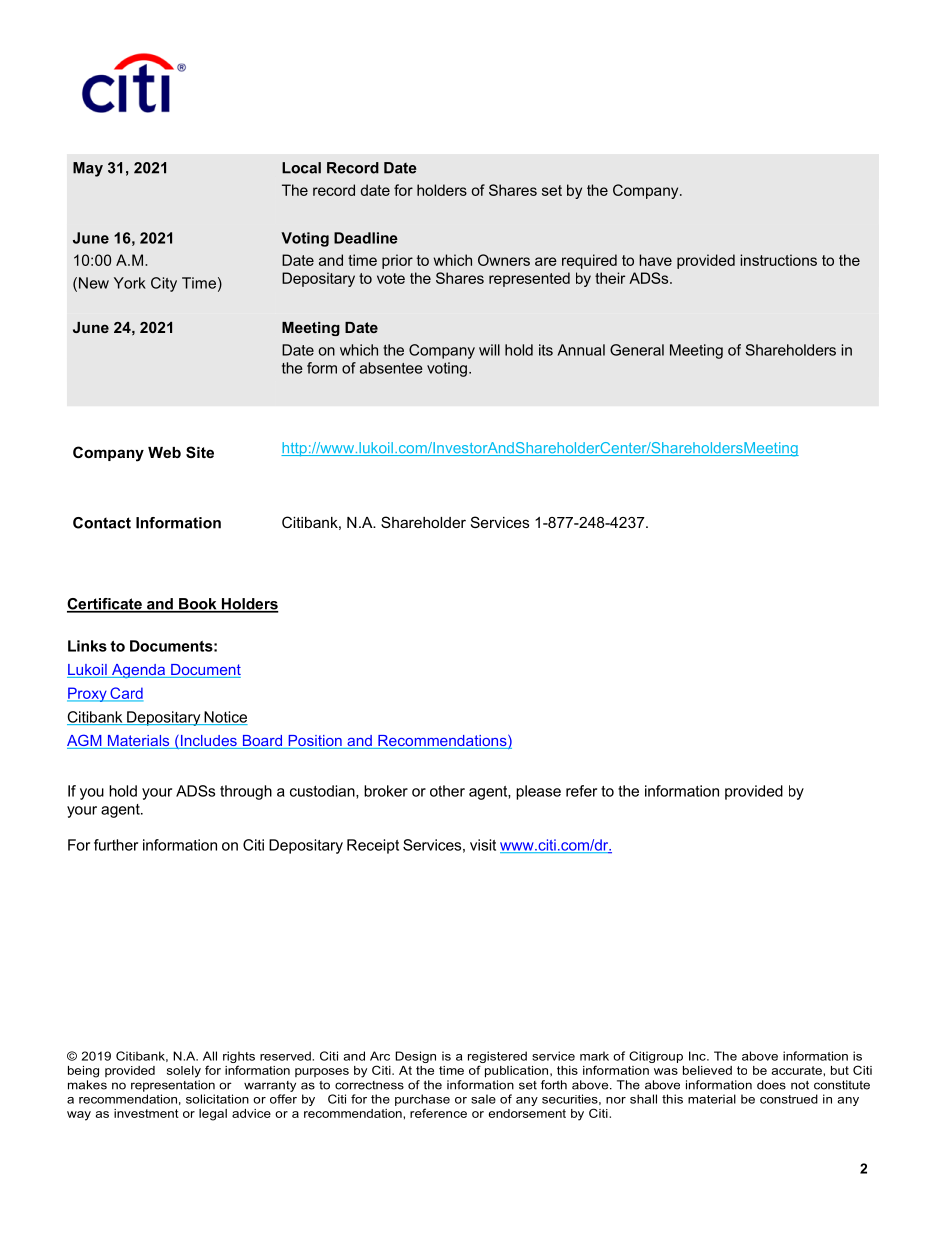 This page has height=1233, width=952. I want to click on other, so click(447, 791).
